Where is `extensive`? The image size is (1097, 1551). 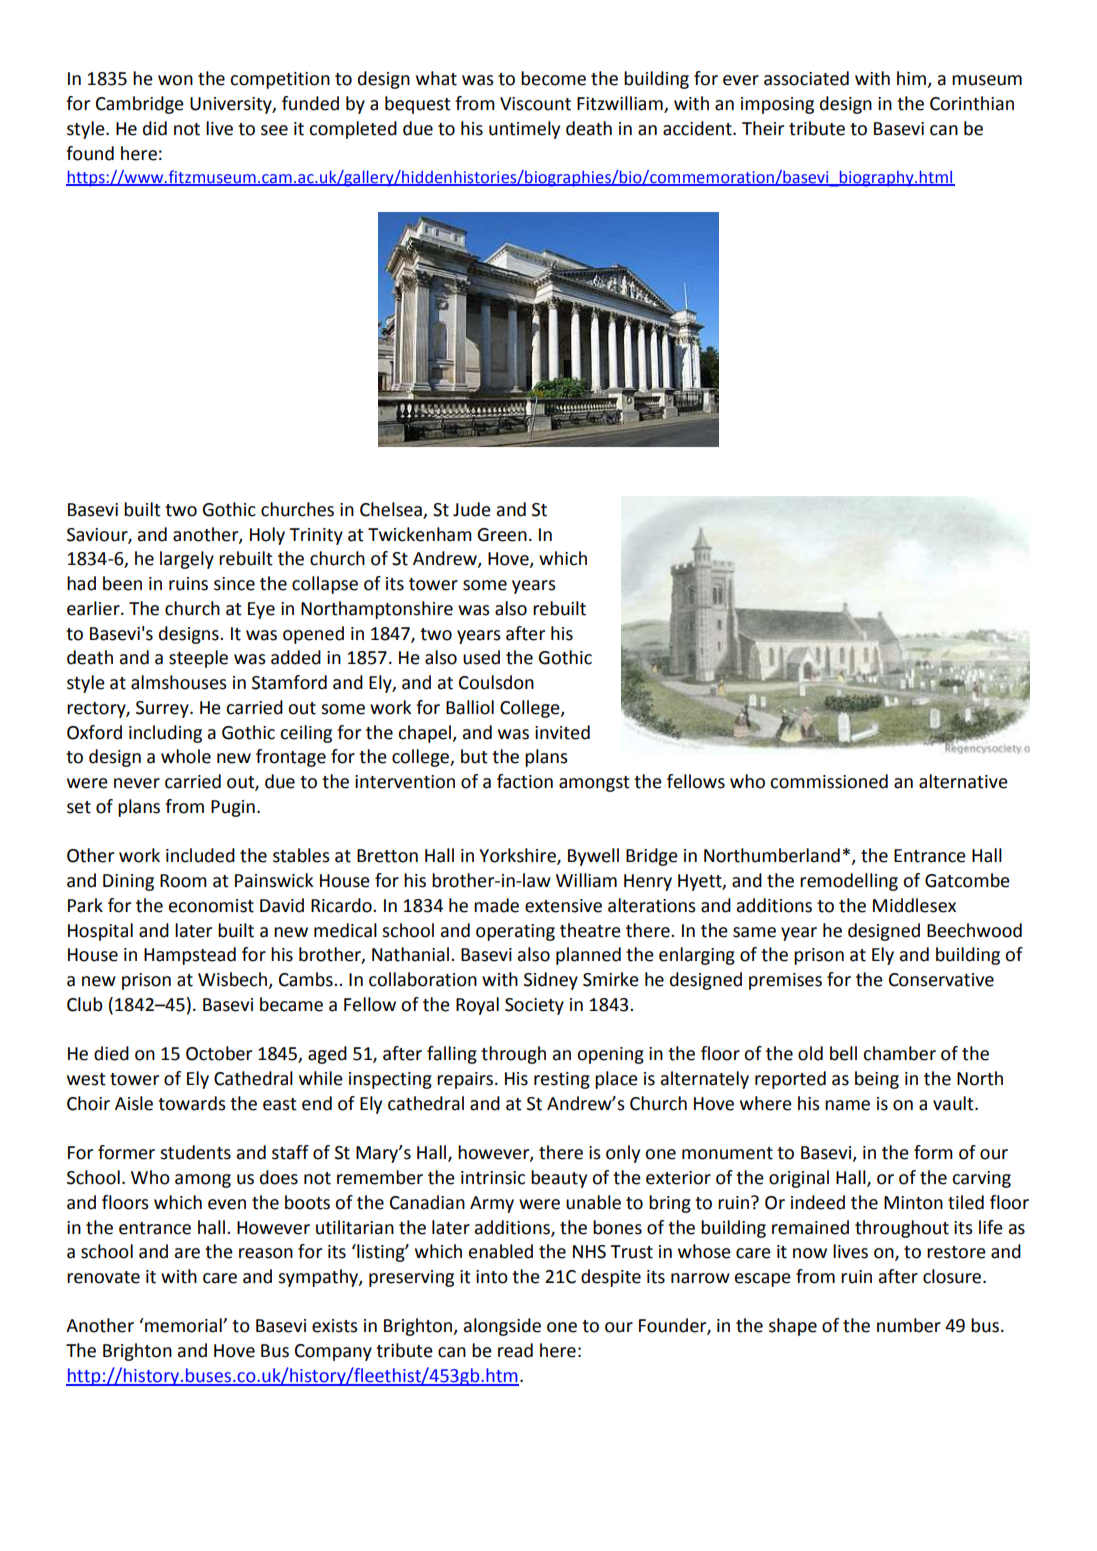
extensive is located at coordinates (563, 906).
